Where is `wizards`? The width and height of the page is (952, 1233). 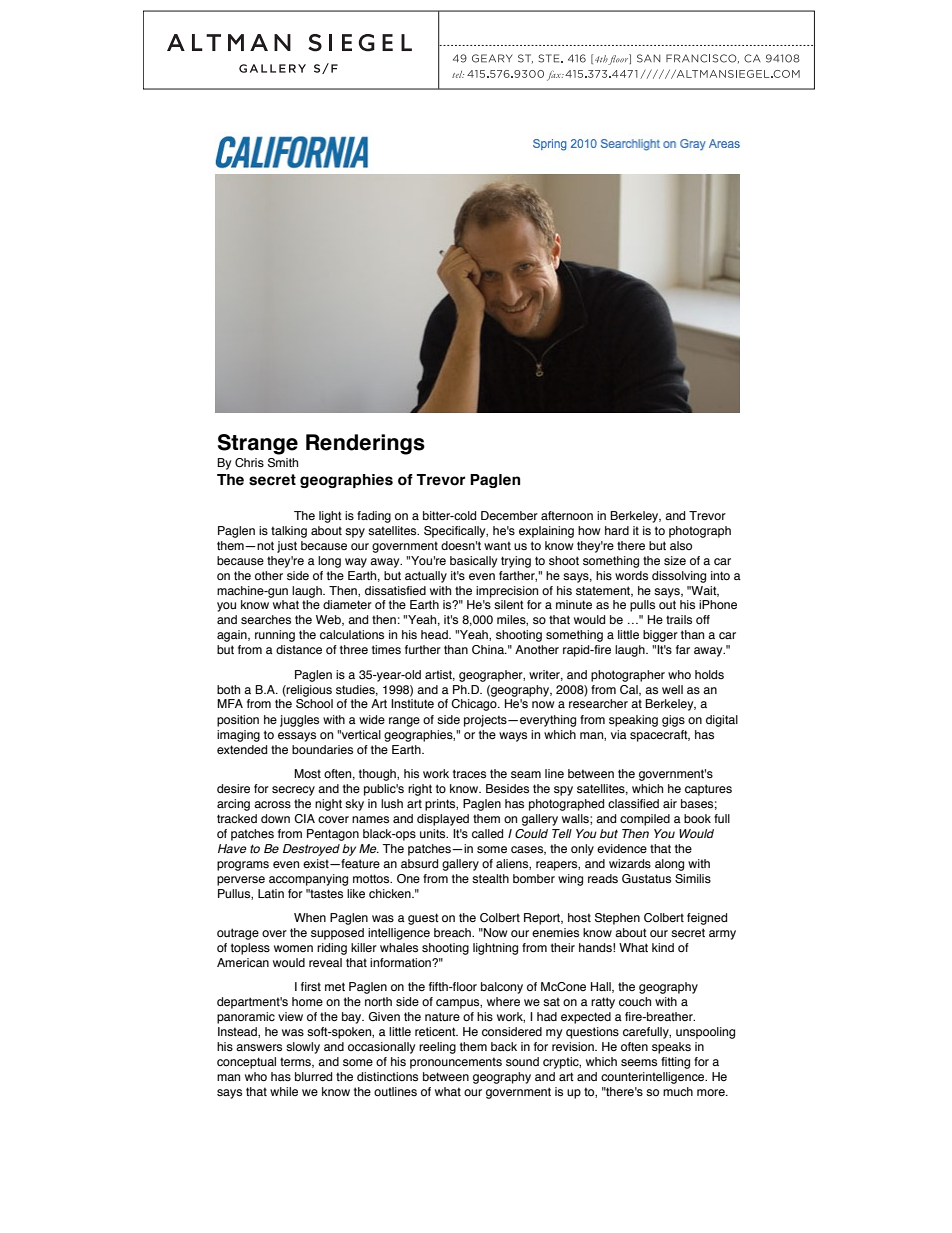 wizards is located at coordinates (630, 863).
